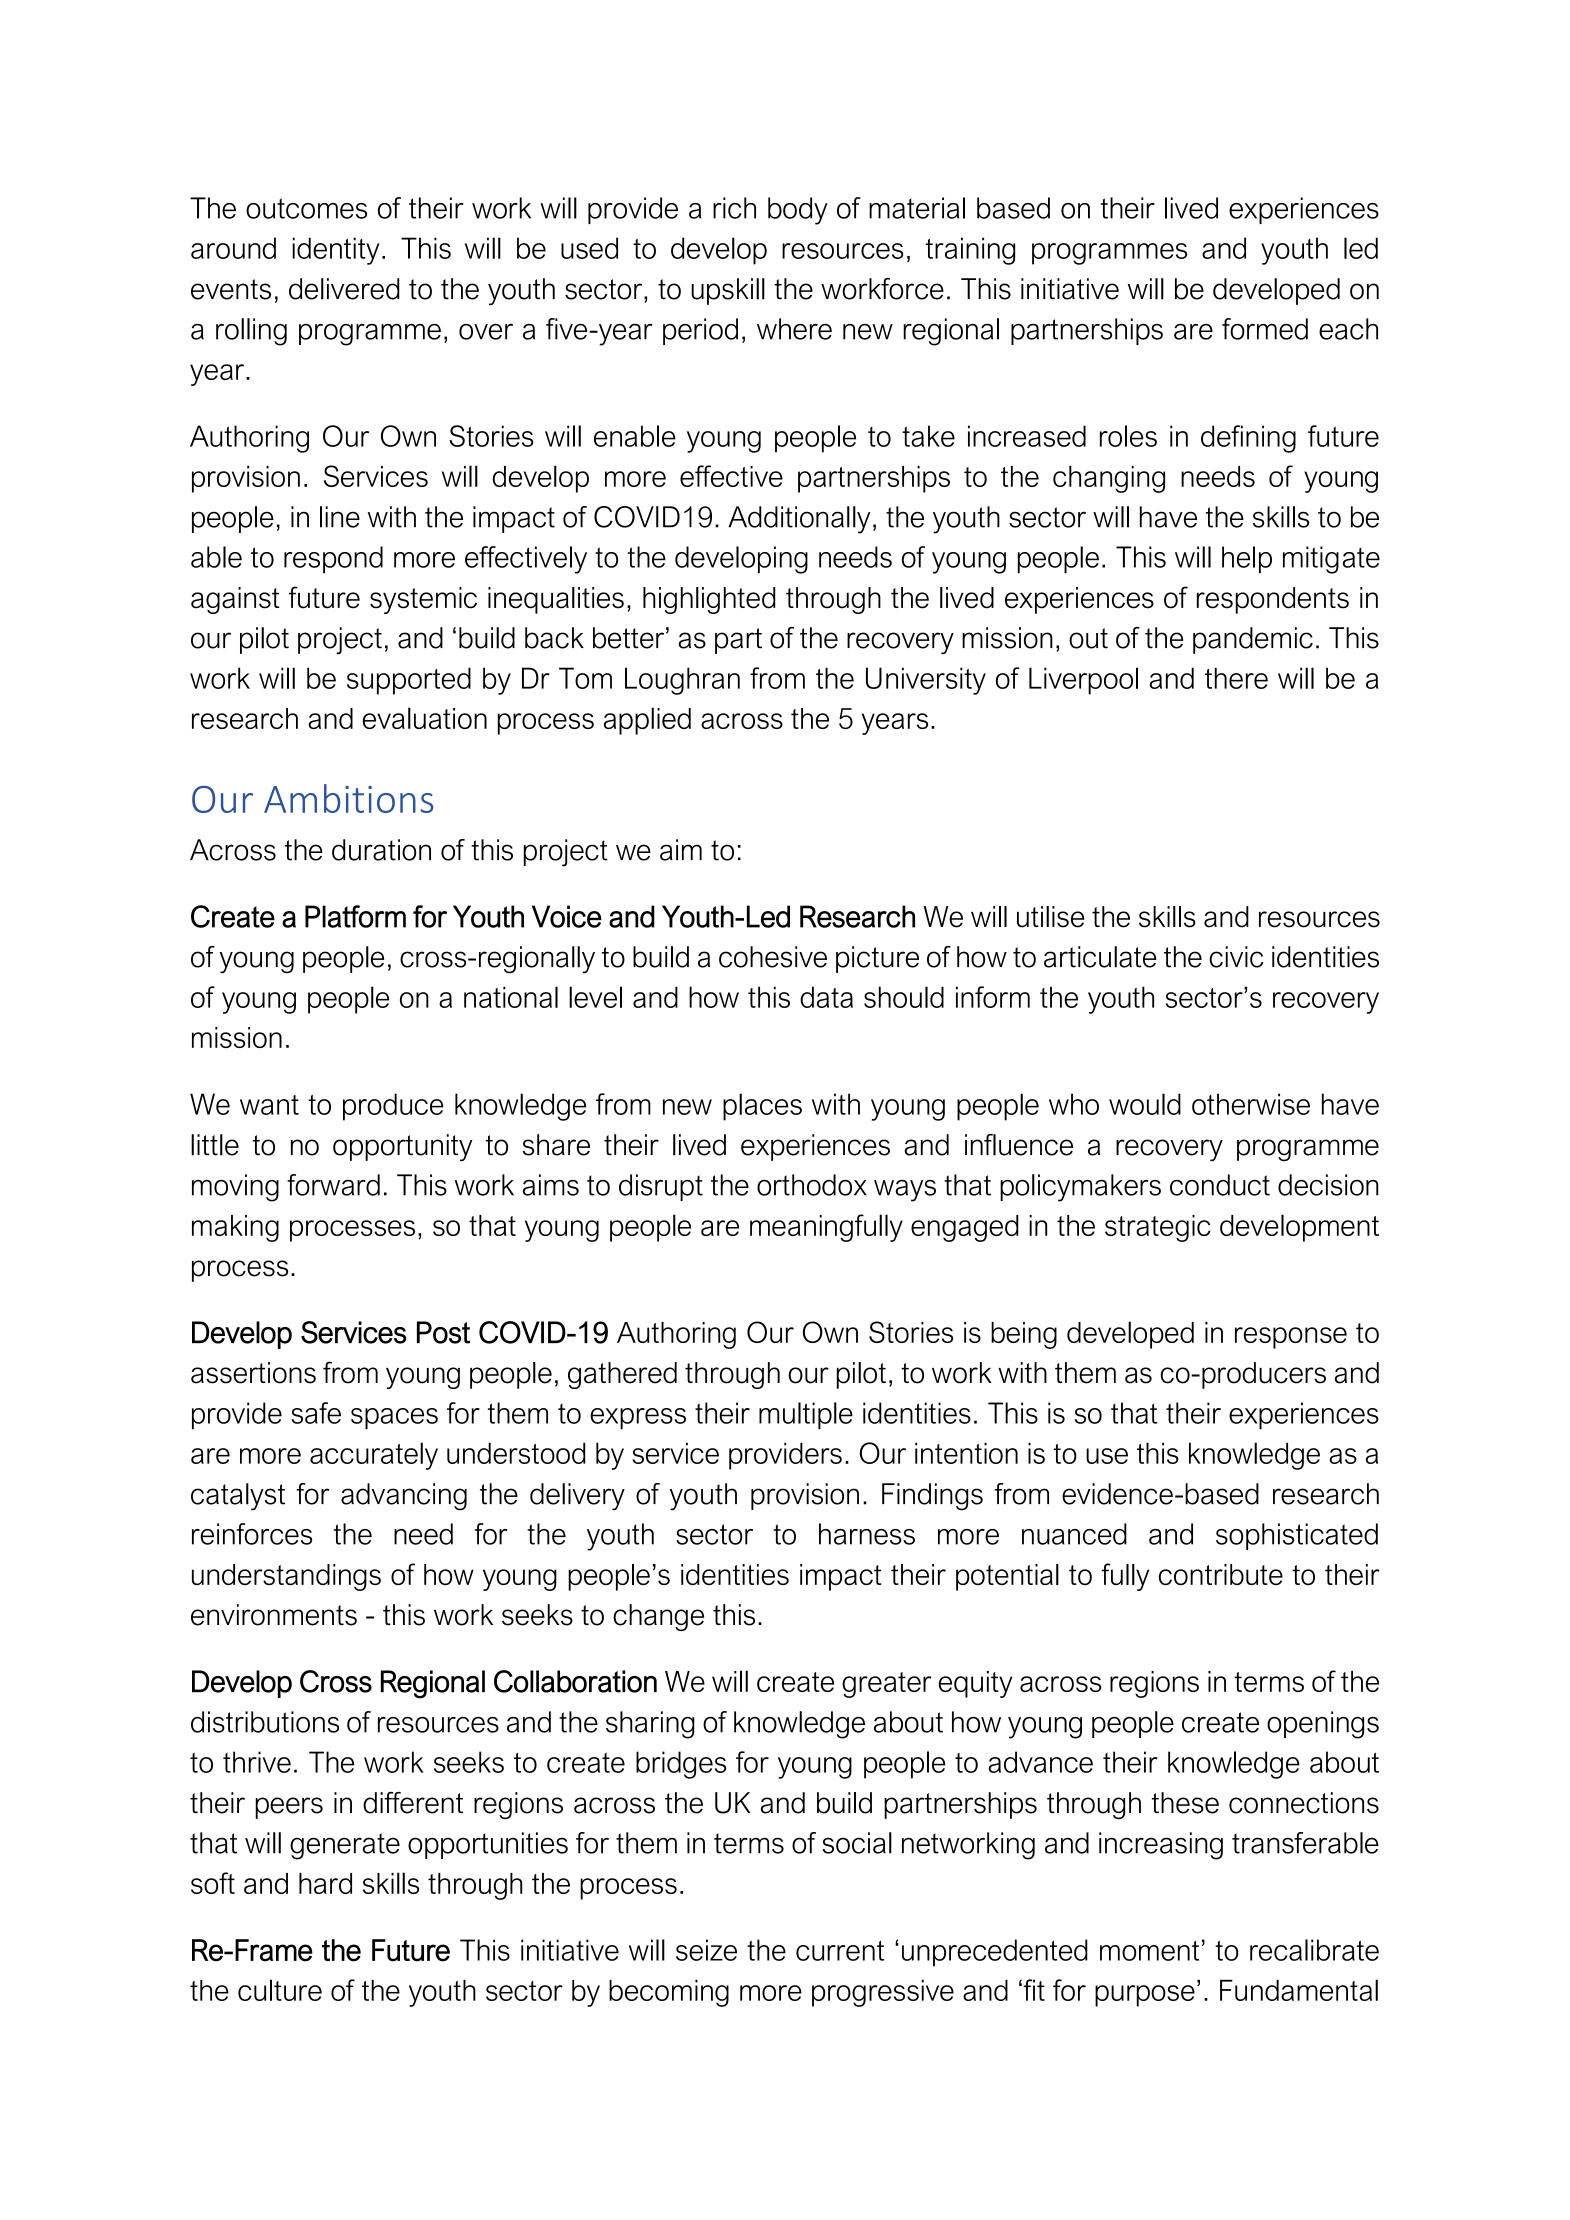 The image size is (1570, 2220). Describe the element at coordinates (812, 1185) in the document. I see `orthodox` at that location.
